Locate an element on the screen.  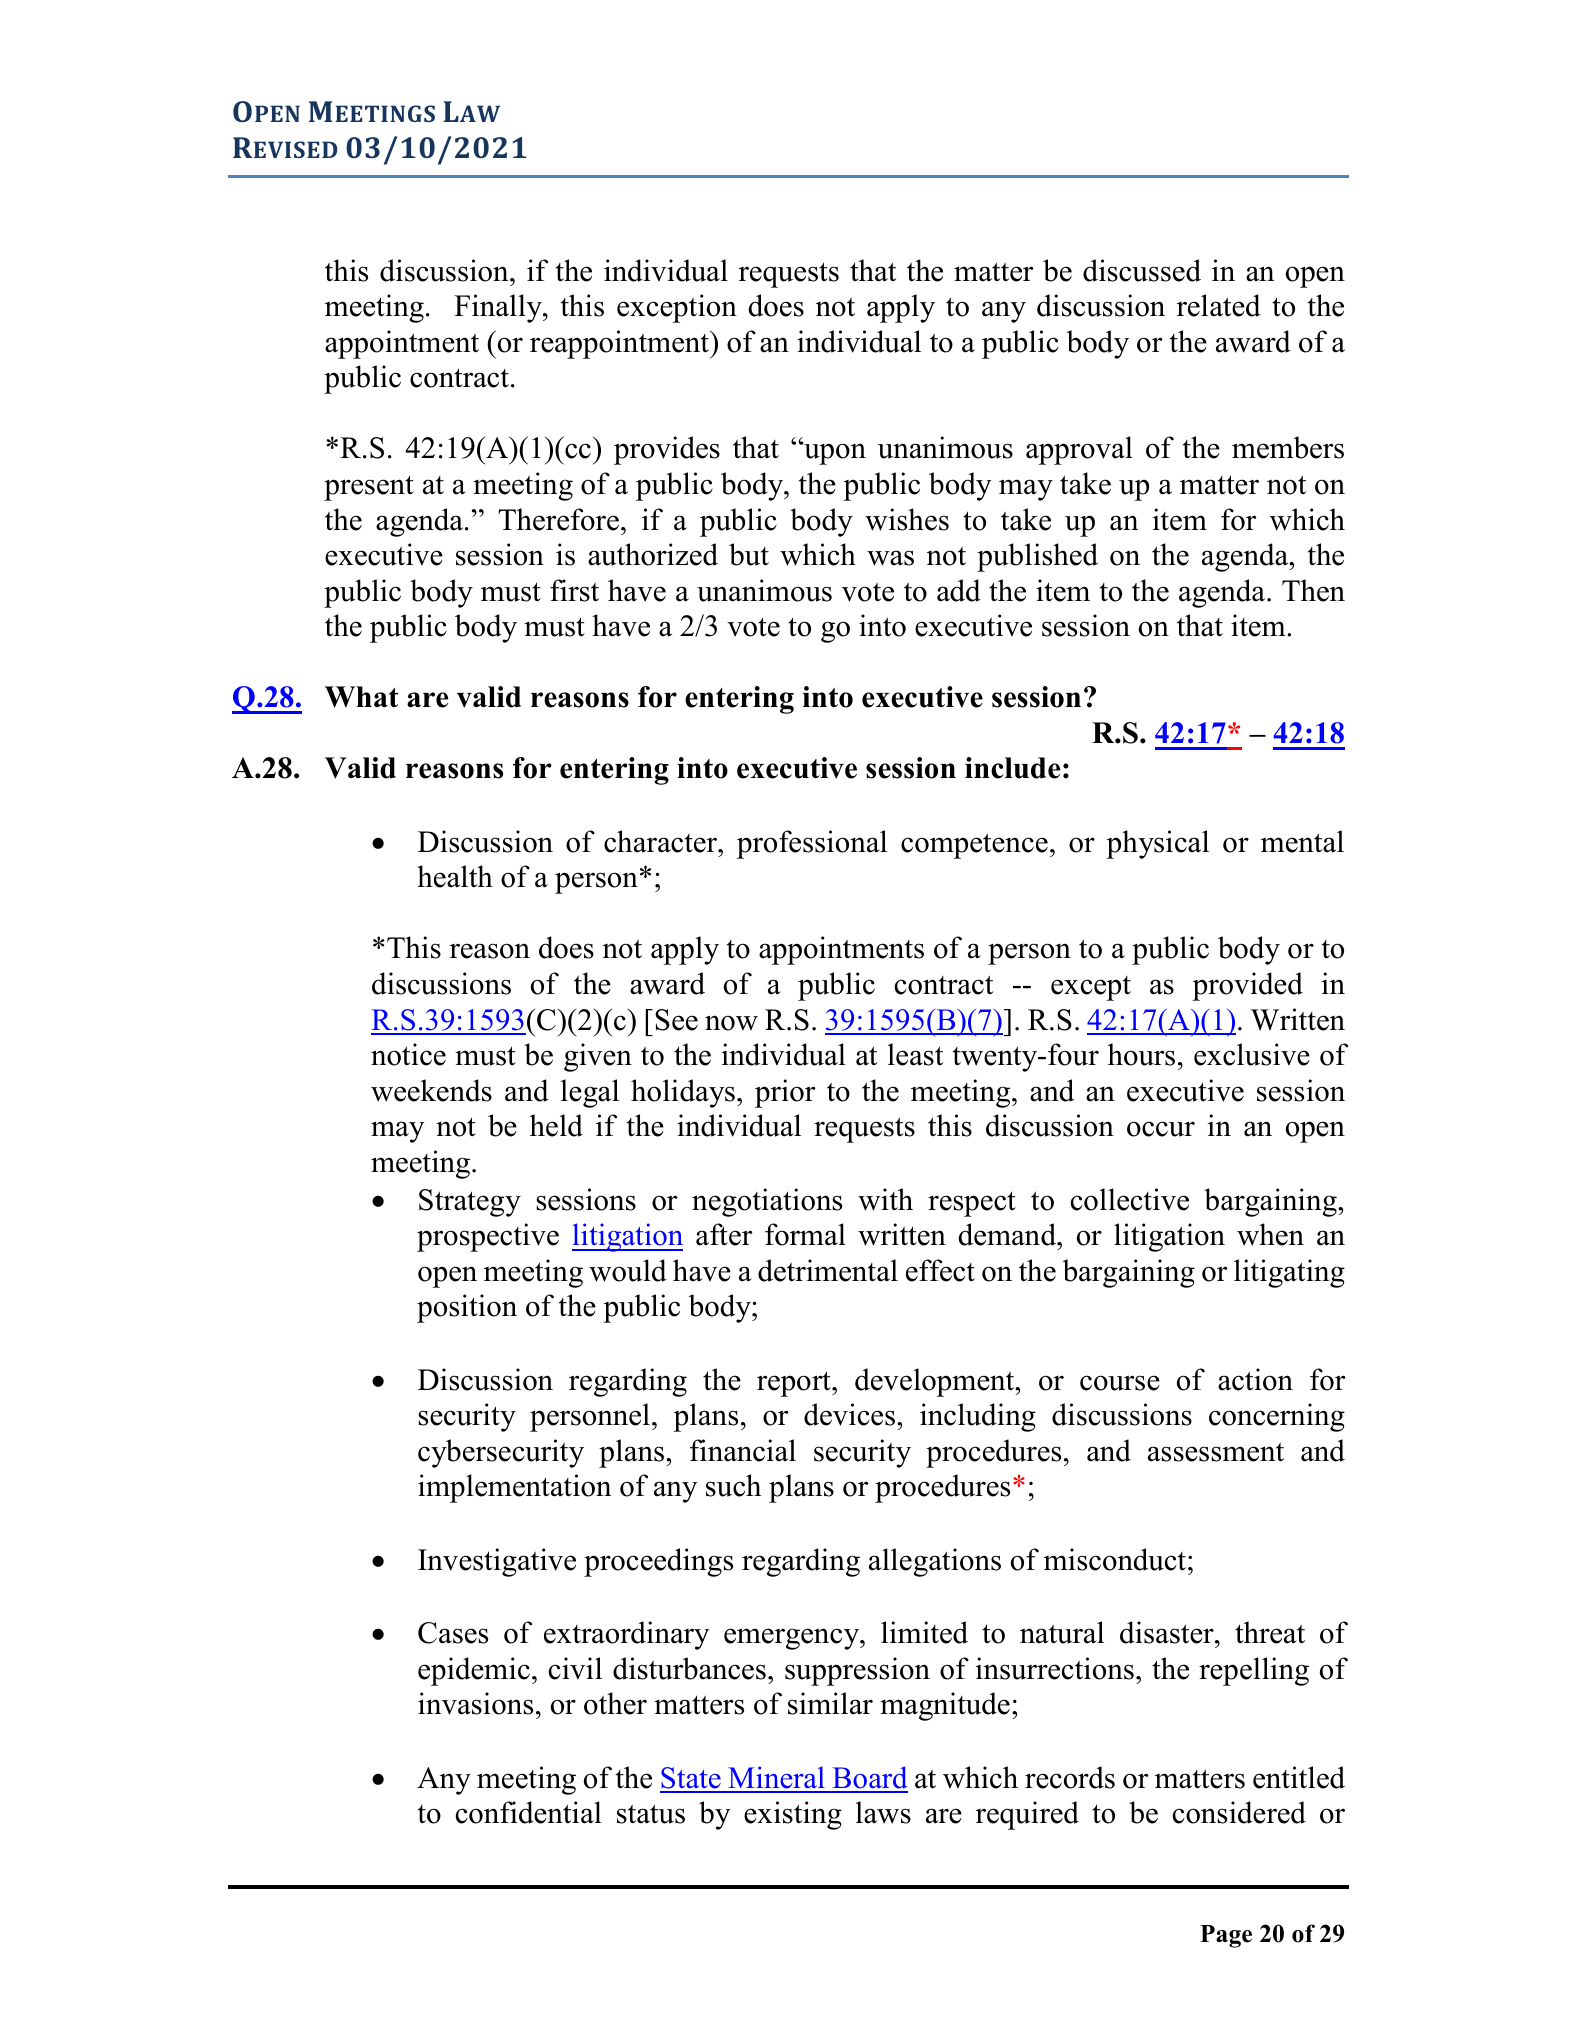
health is located at coordinates (455, 876).
